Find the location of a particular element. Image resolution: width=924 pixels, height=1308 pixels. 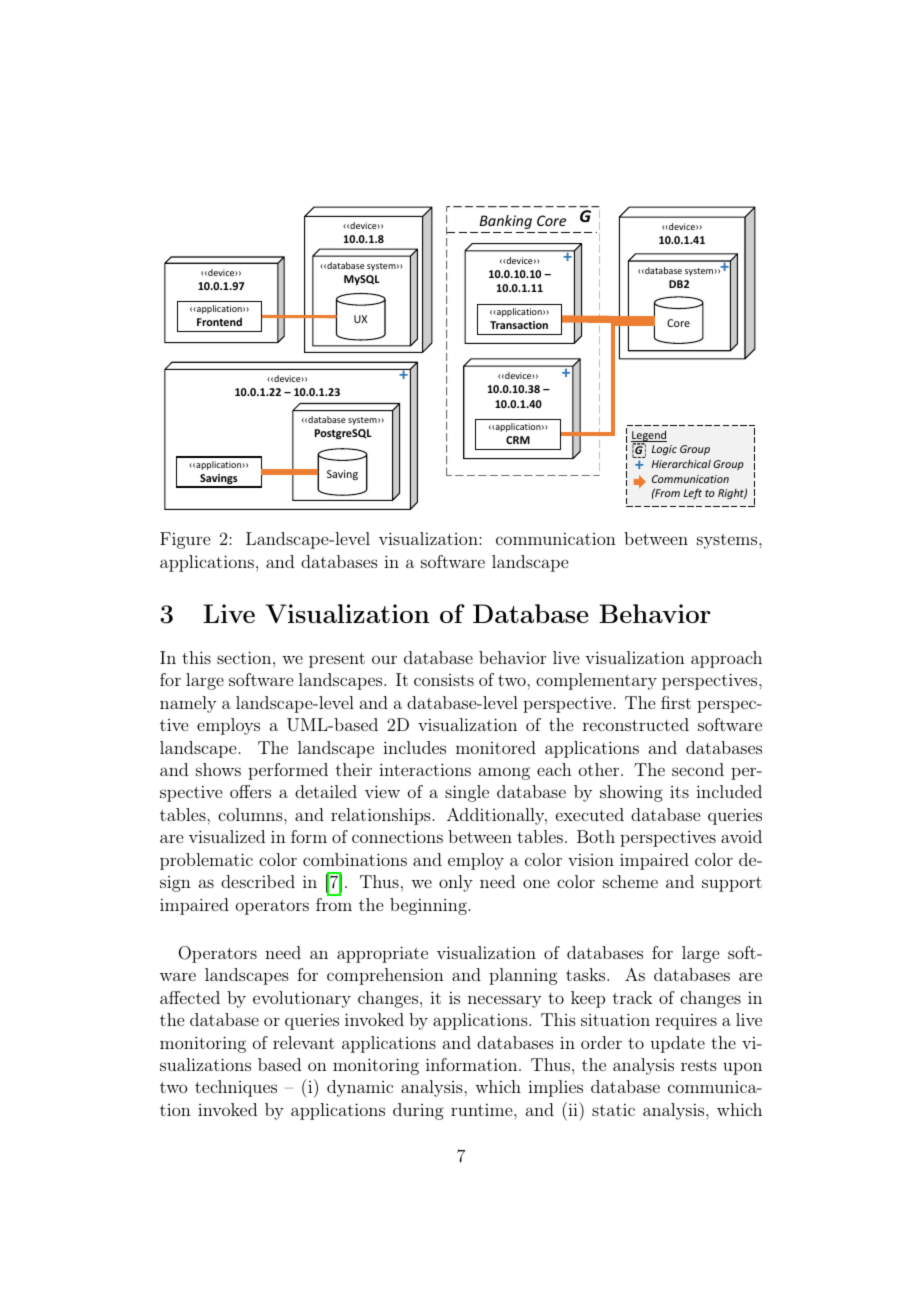

Figure is located at coordinates (185, 540).
